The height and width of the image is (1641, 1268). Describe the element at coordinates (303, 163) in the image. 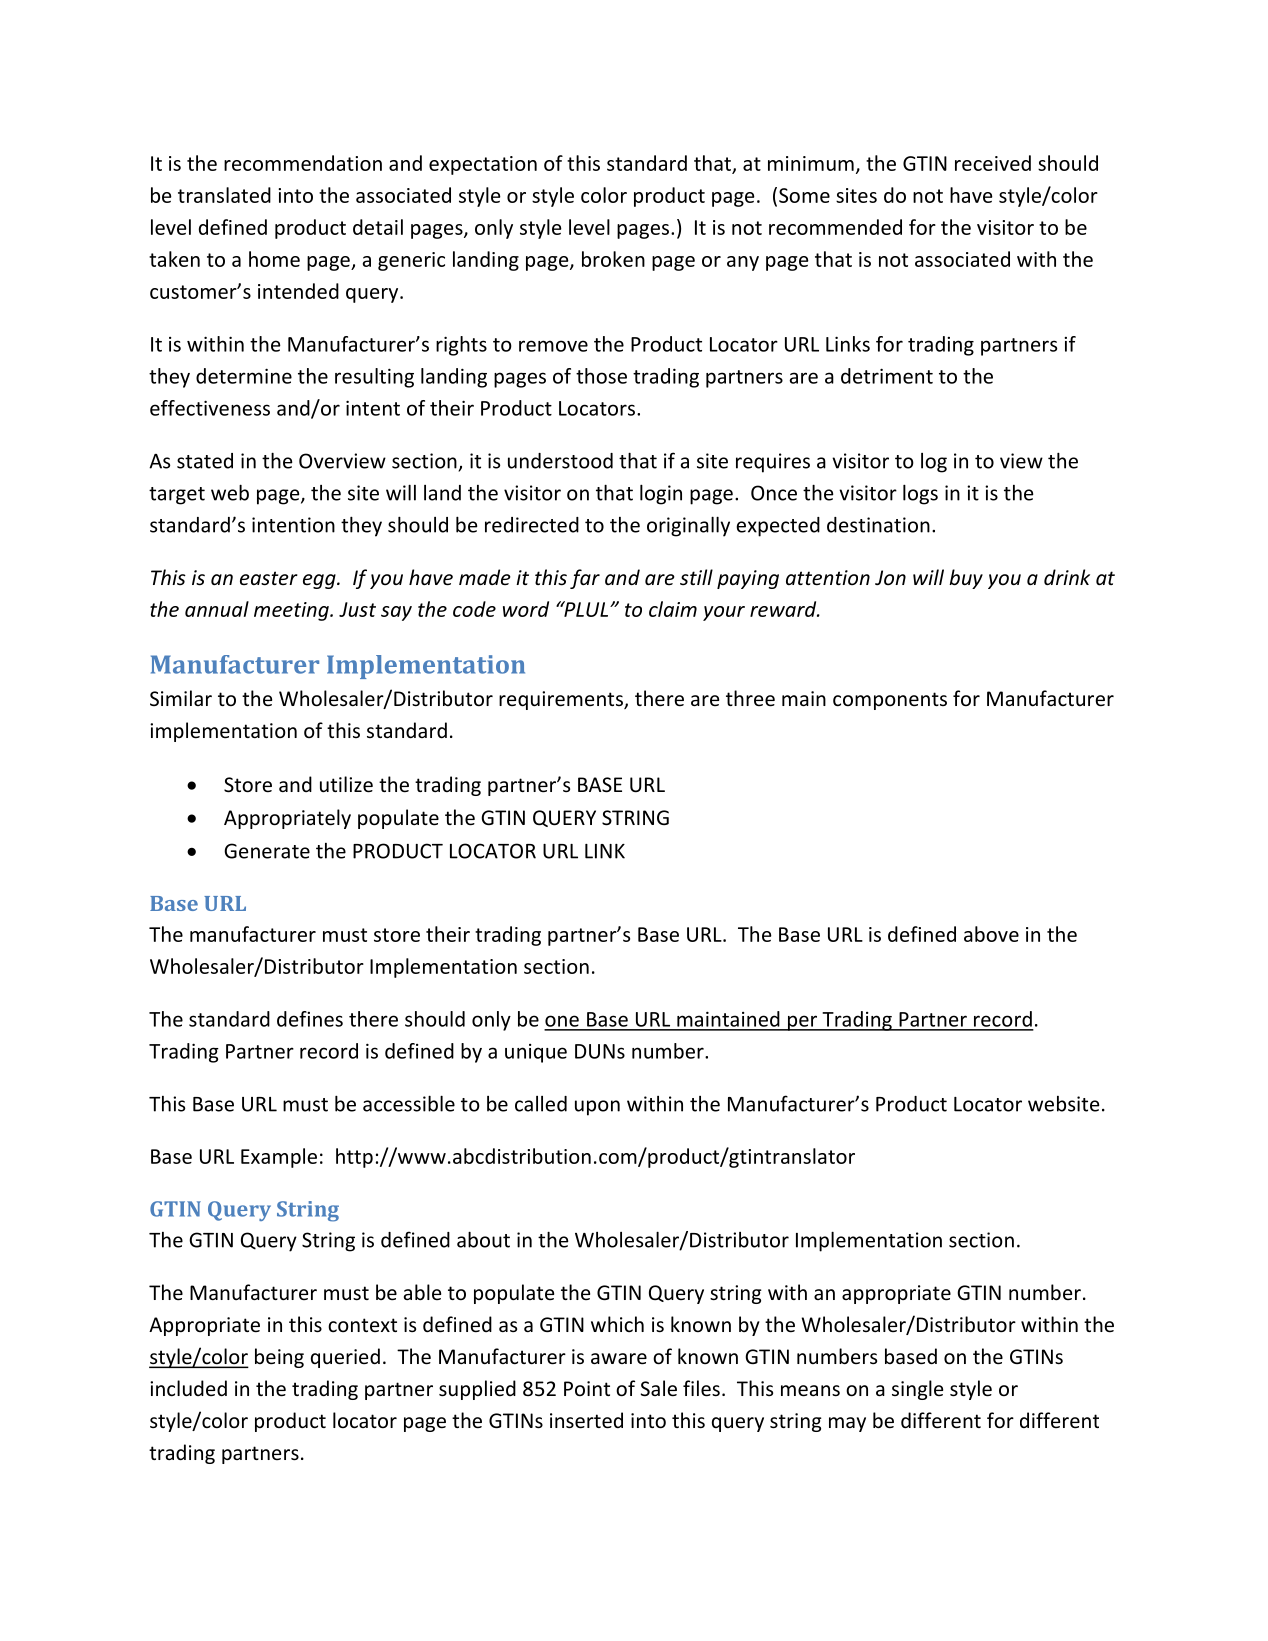

I see `recommendation` at that location.
